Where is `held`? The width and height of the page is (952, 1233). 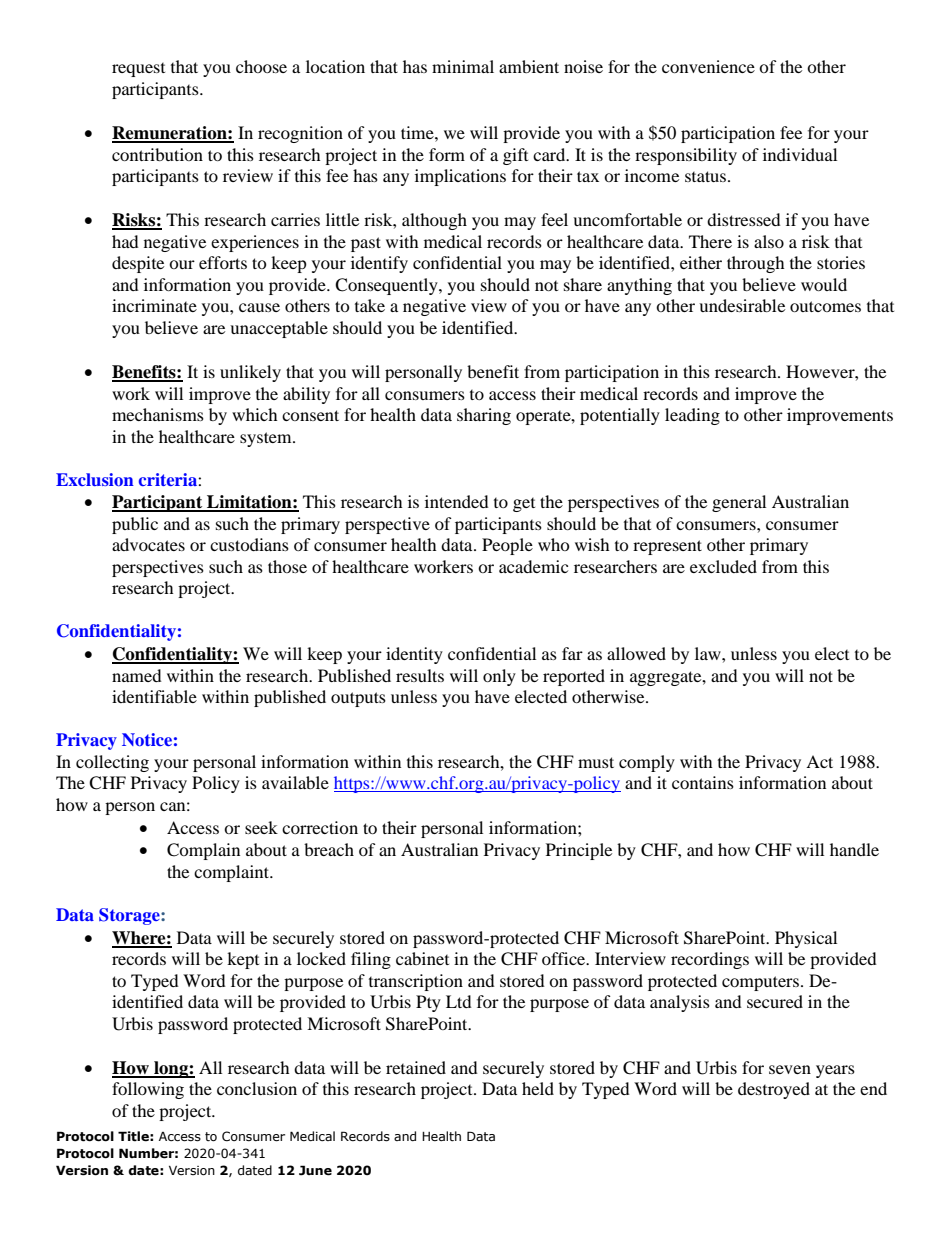
held is located at coordinates (538, 1088).
